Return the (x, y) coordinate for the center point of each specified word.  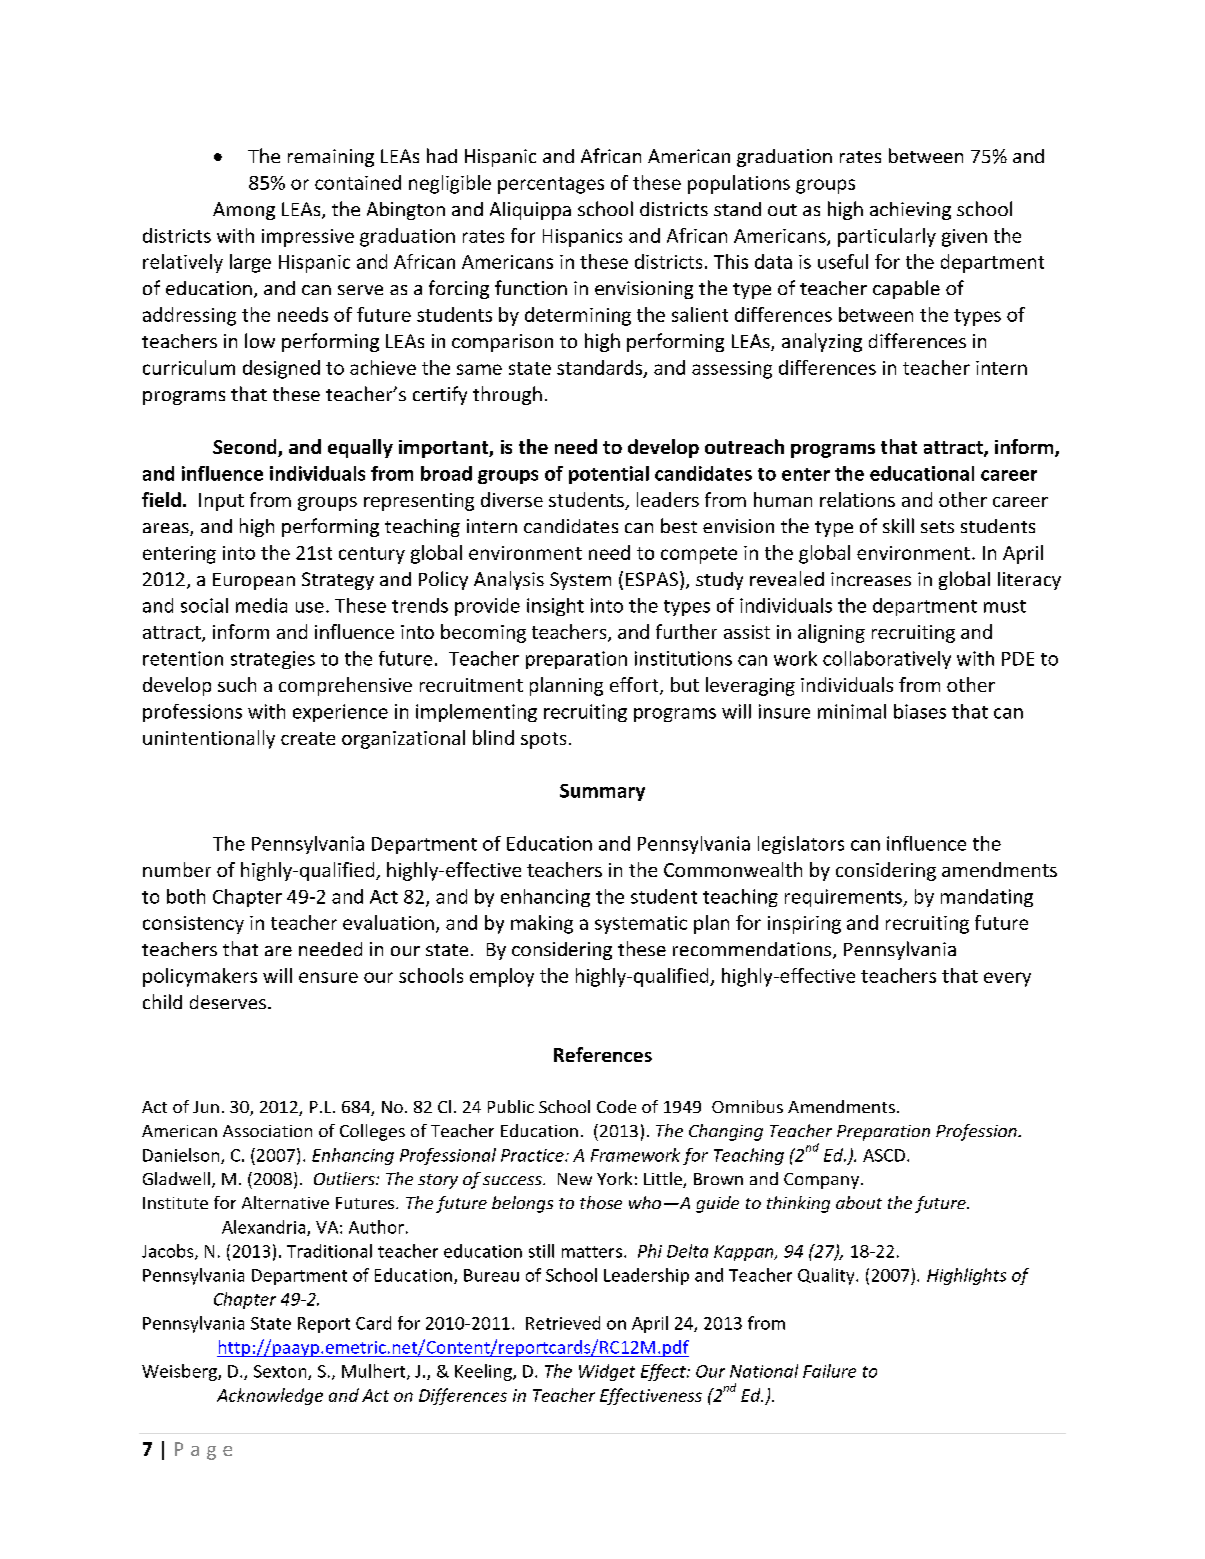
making (542, 924)
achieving (910, 211)
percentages (551, 185)
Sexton (281, 1372)
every (1007, 979)
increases (871, 579)
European (254, 581)
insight (555, 607)
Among (244, 211)
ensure (328, 977)
